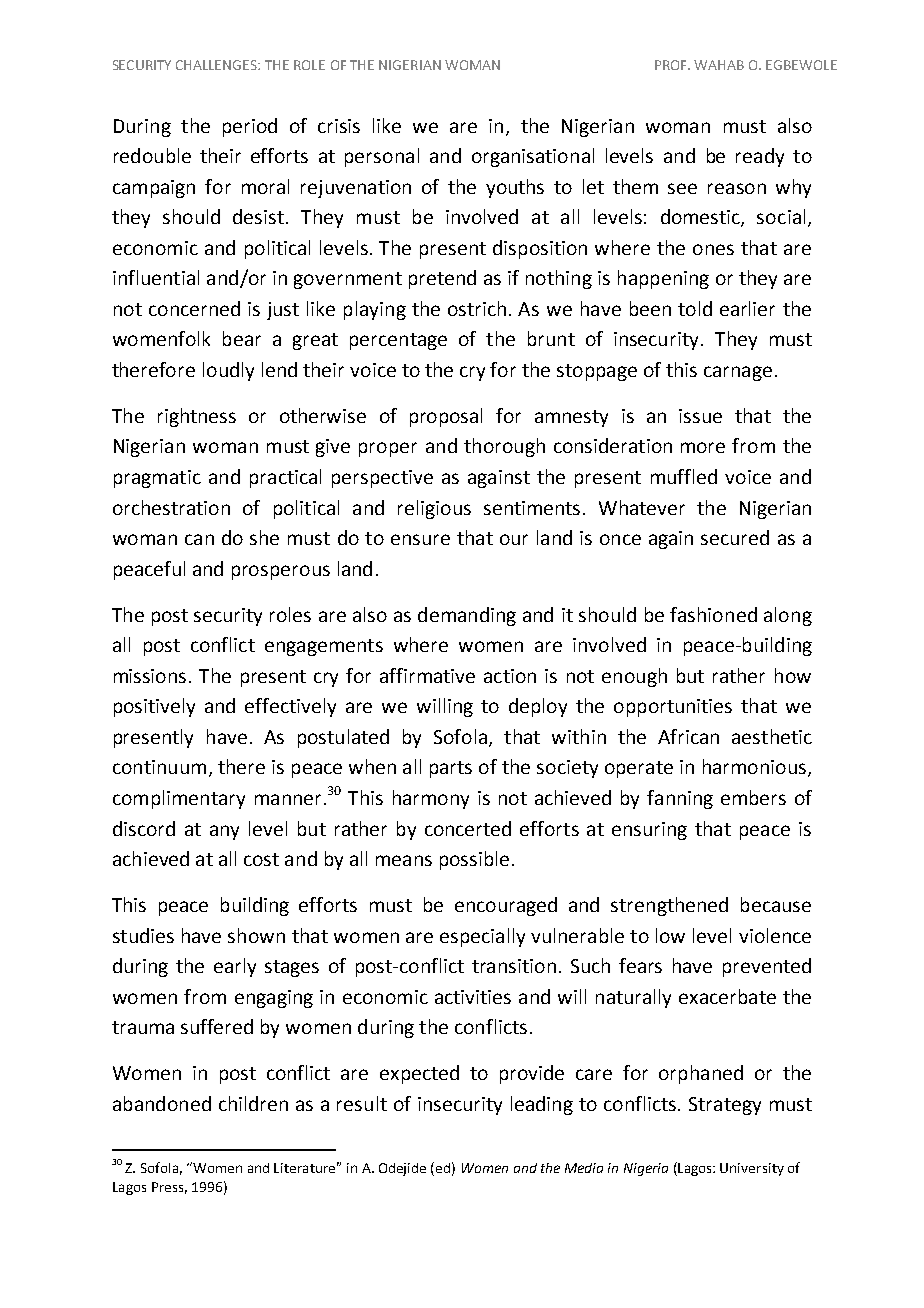 The width and height of the document is (924, 1308). What do you see at coordinates (217, 65) in the document?
I see `CHALLENGES` at bounding box center [217, 65].
